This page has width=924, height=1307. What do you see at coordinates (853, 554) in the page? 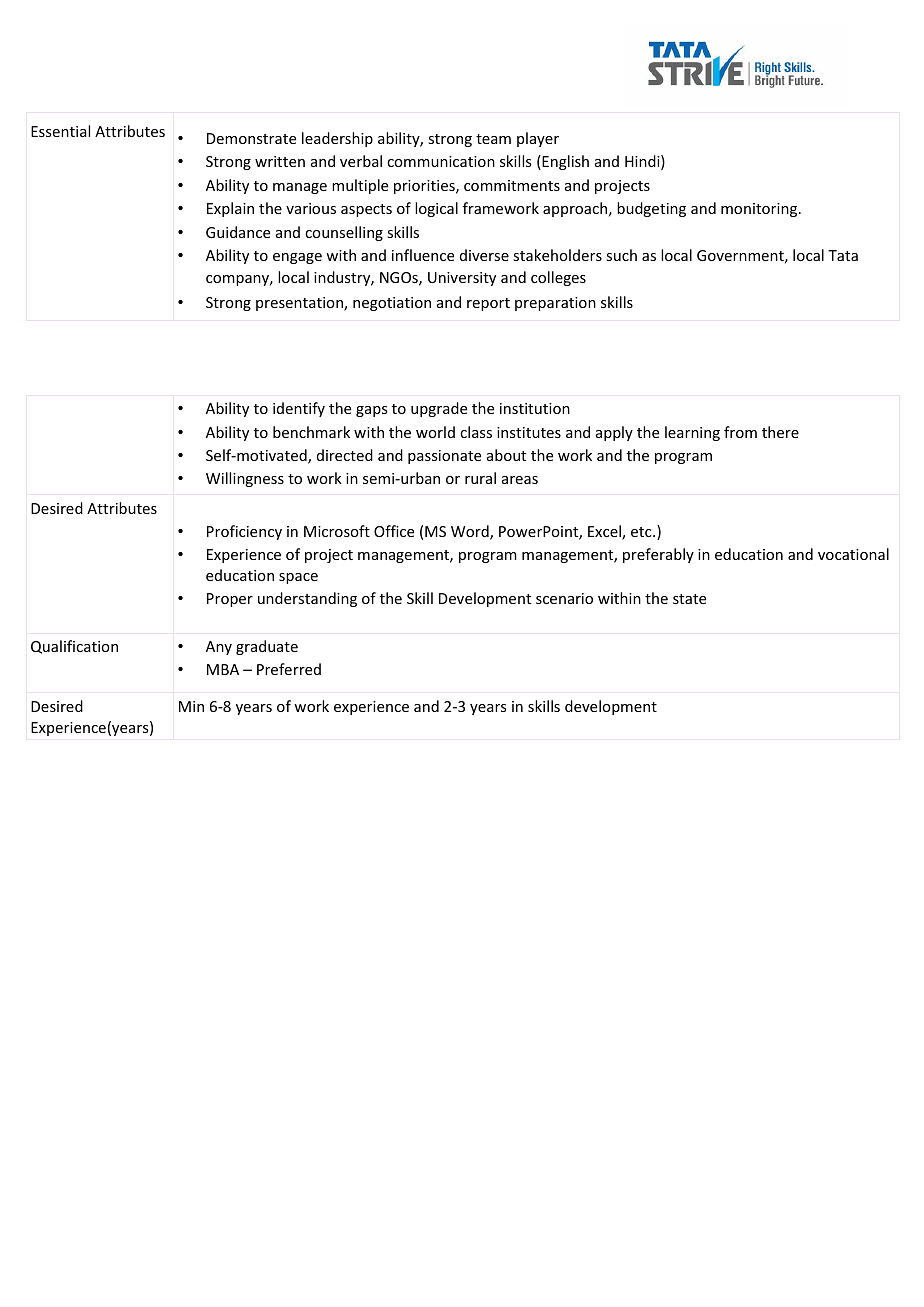
I see `vocational` at bounding box center [853, 554].
